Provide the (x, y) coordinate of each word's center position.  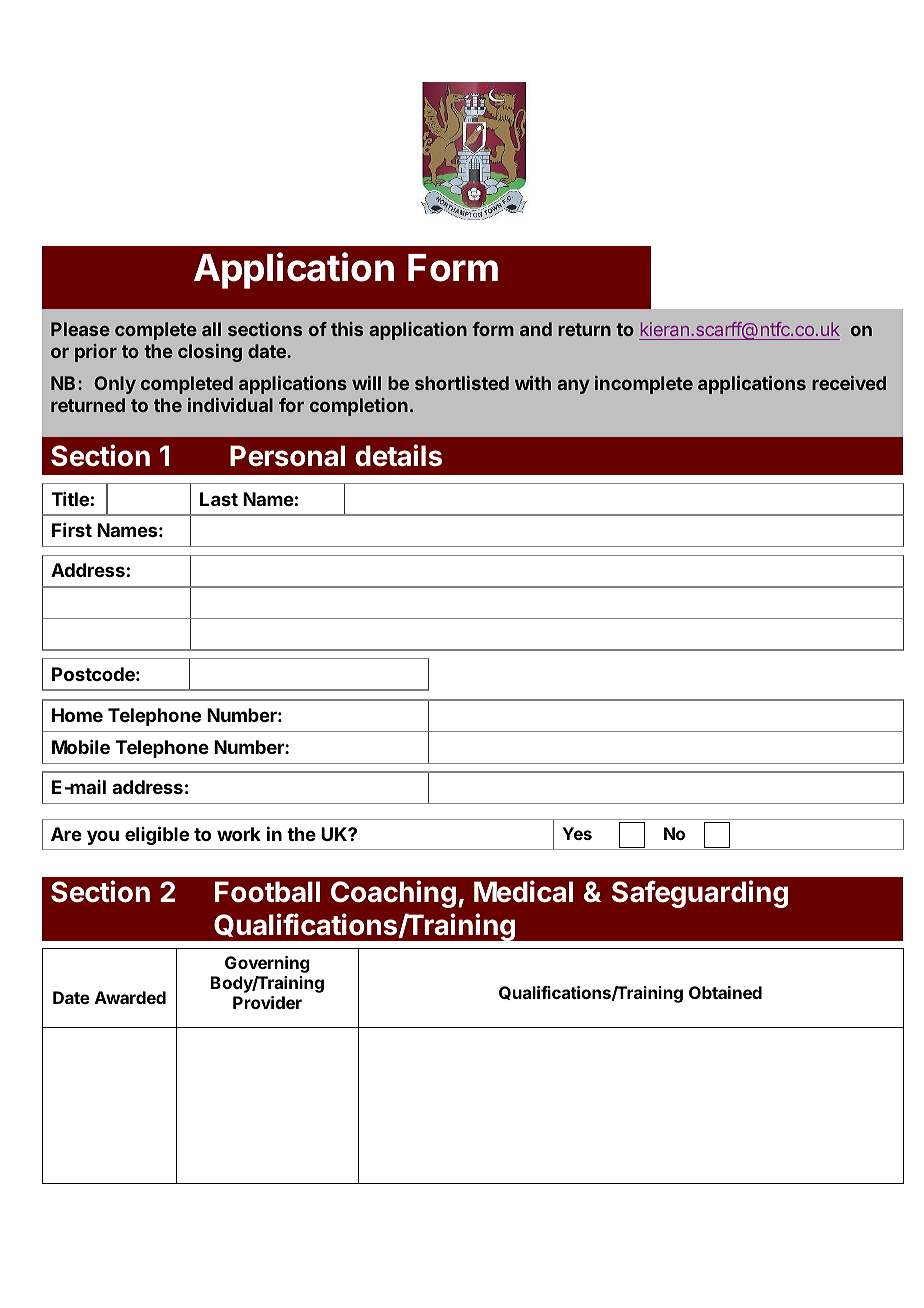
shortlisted (462, 383)
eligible (157, 835)
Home (77, 715)
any (573, 386)
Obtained (725, 992)
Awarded (130, 997)
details (398, 455)
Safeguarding (700, 894)
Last (219, 499)
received (849, 383)
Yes (577, 833)
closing (210, 353)
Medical (523, 891)
